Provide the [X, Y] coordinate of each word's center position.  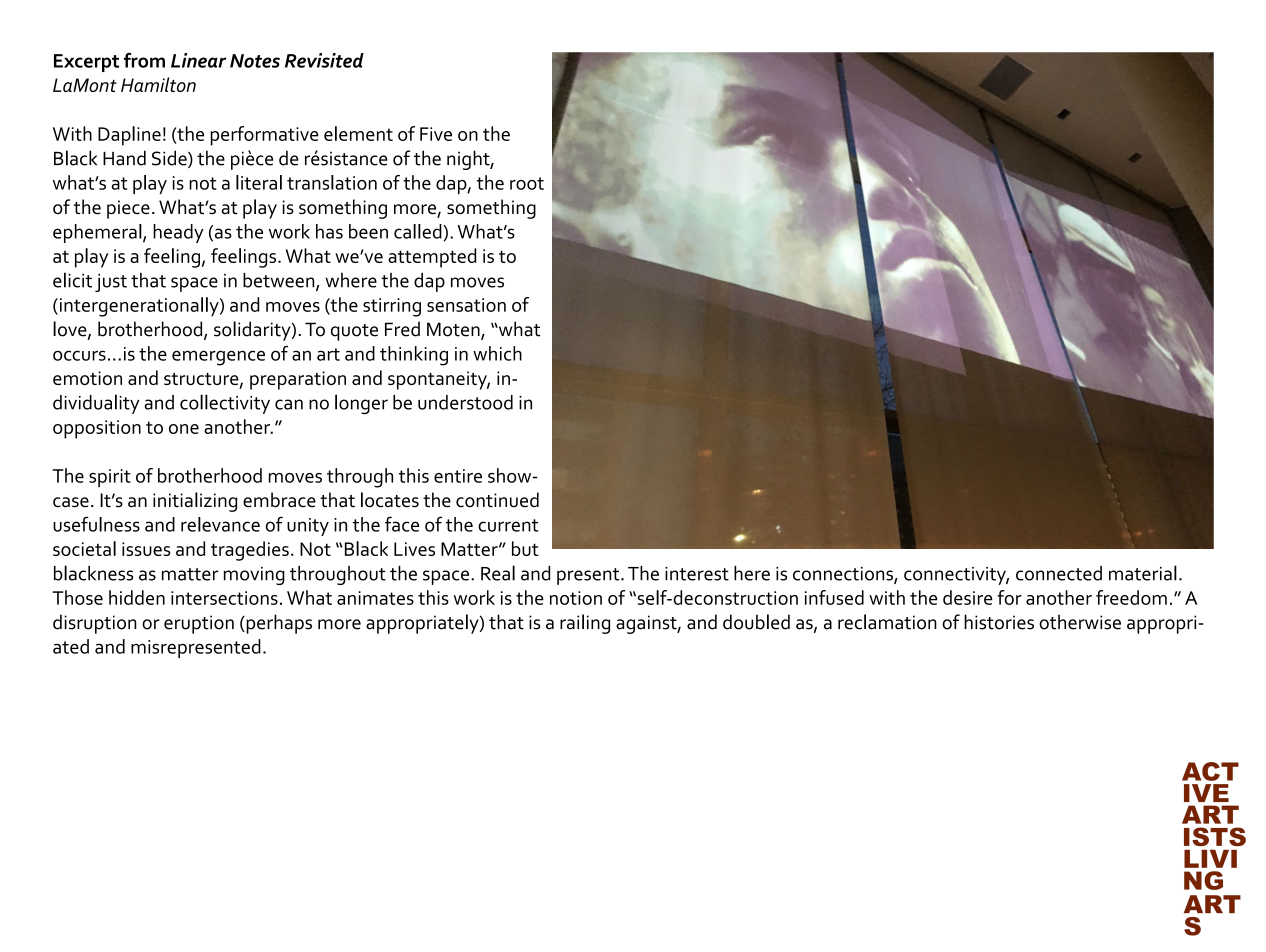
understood [465, 402]
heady [178, 233]
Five [436, 134]
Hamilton [158, 84]
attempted [432, 258]
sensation [466, 305]
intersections [224, 598]
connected [1059, 573]
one [184, 429]
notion [576, 598]
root [527, 183]
